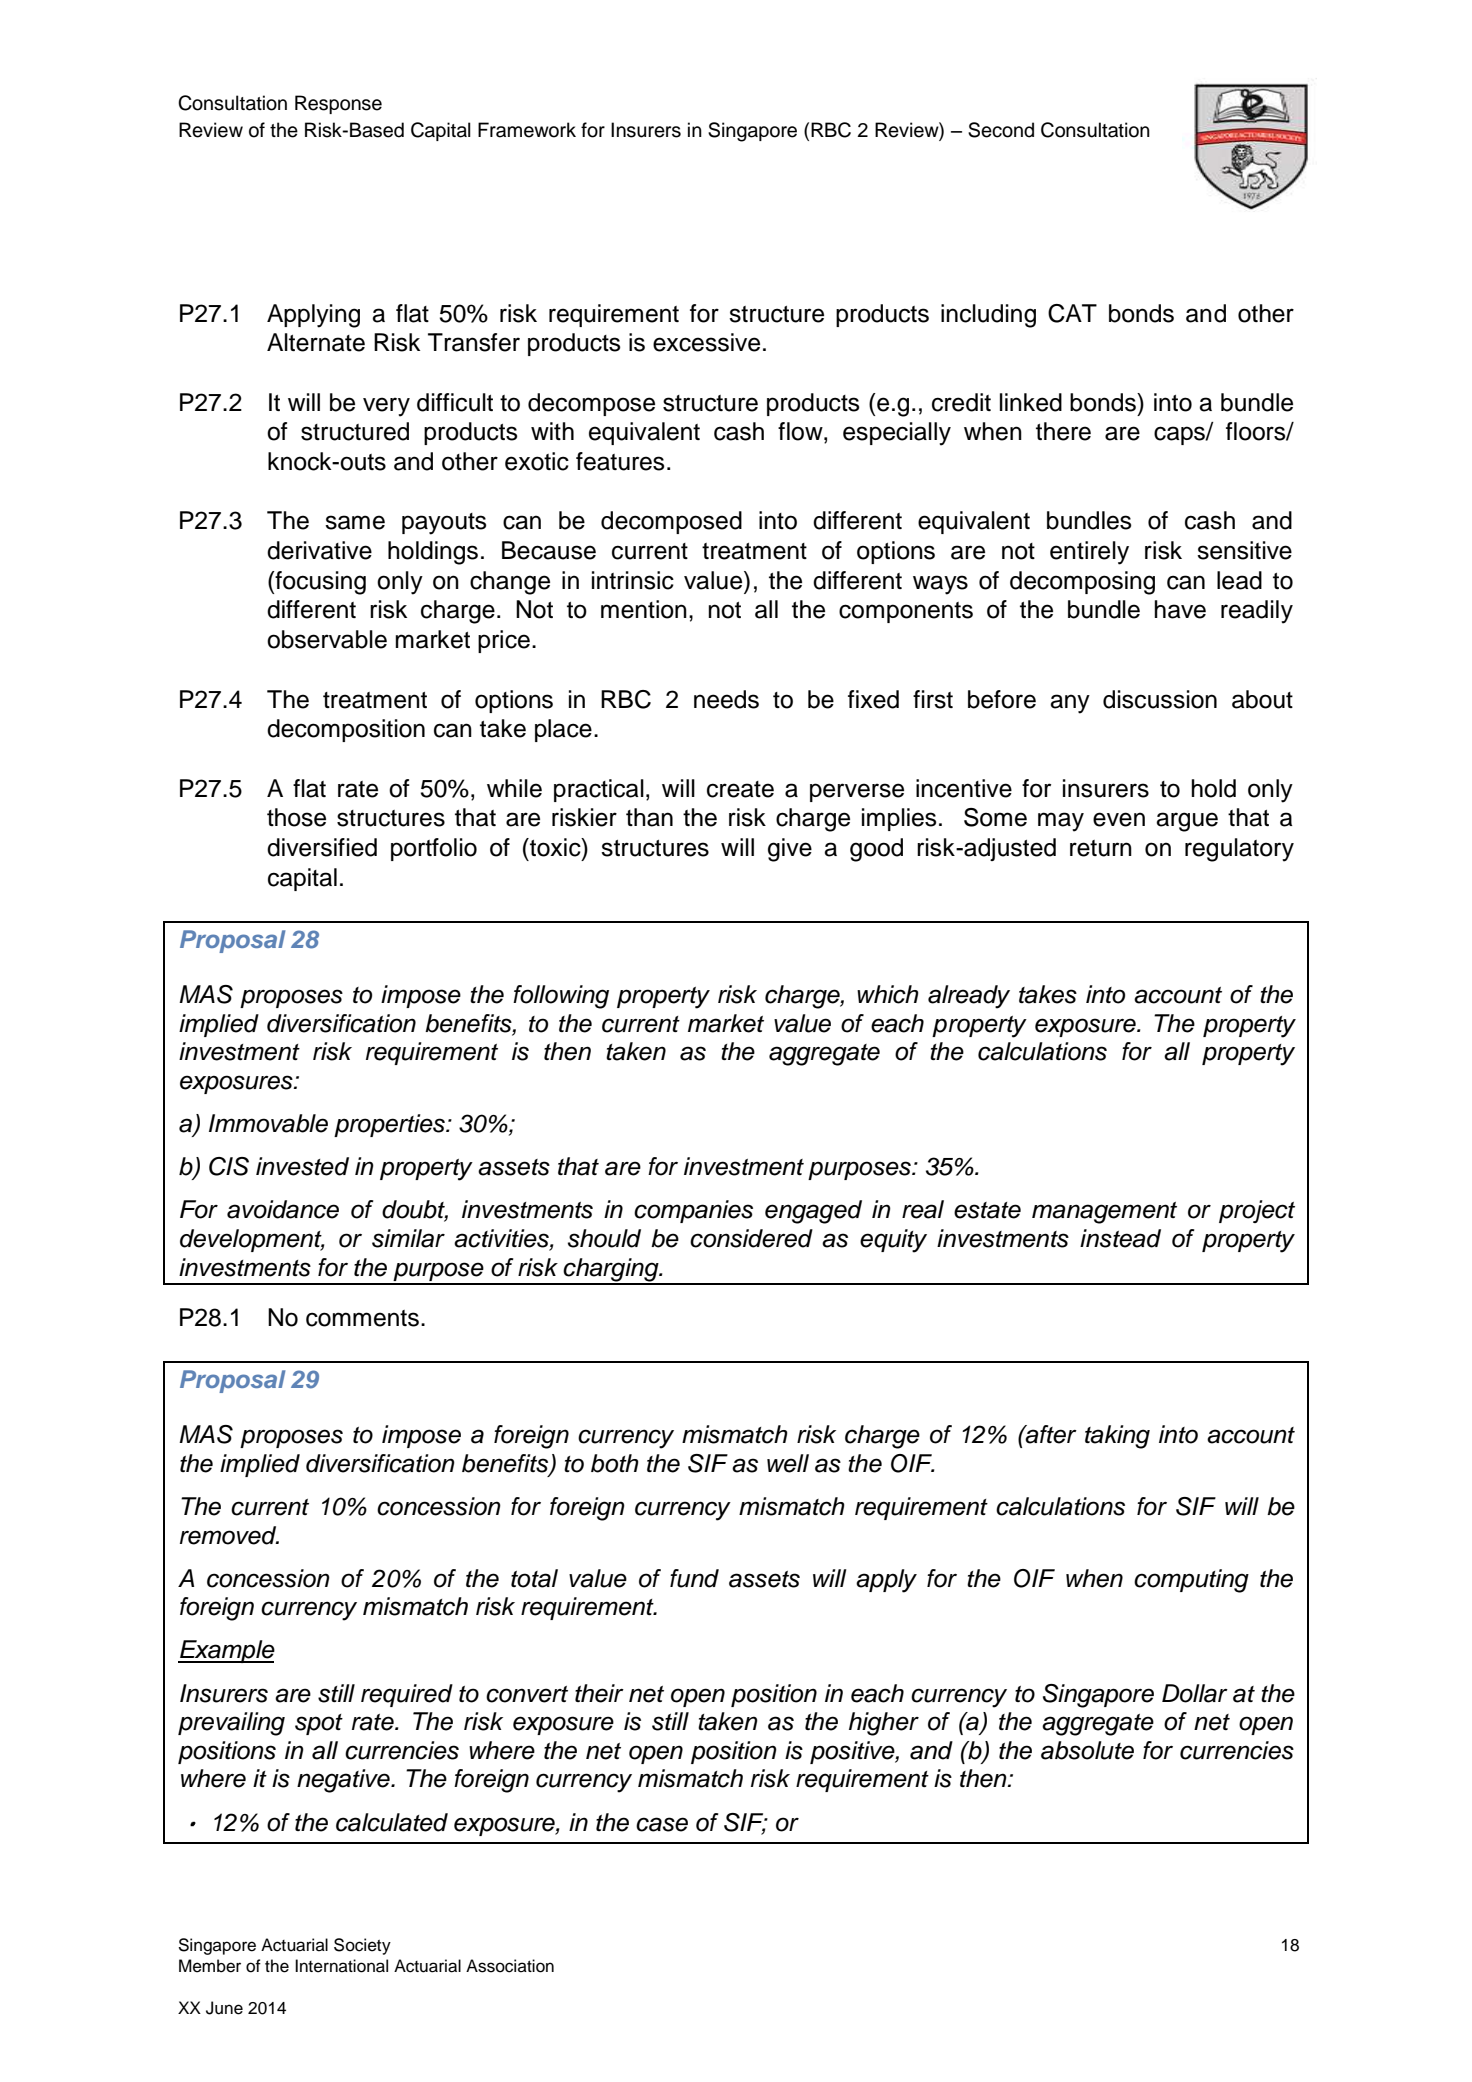  What do you see at coordinates (1117, 1437) in the screenshot?
I see `taking` at bounding box center [1117, 1437].
